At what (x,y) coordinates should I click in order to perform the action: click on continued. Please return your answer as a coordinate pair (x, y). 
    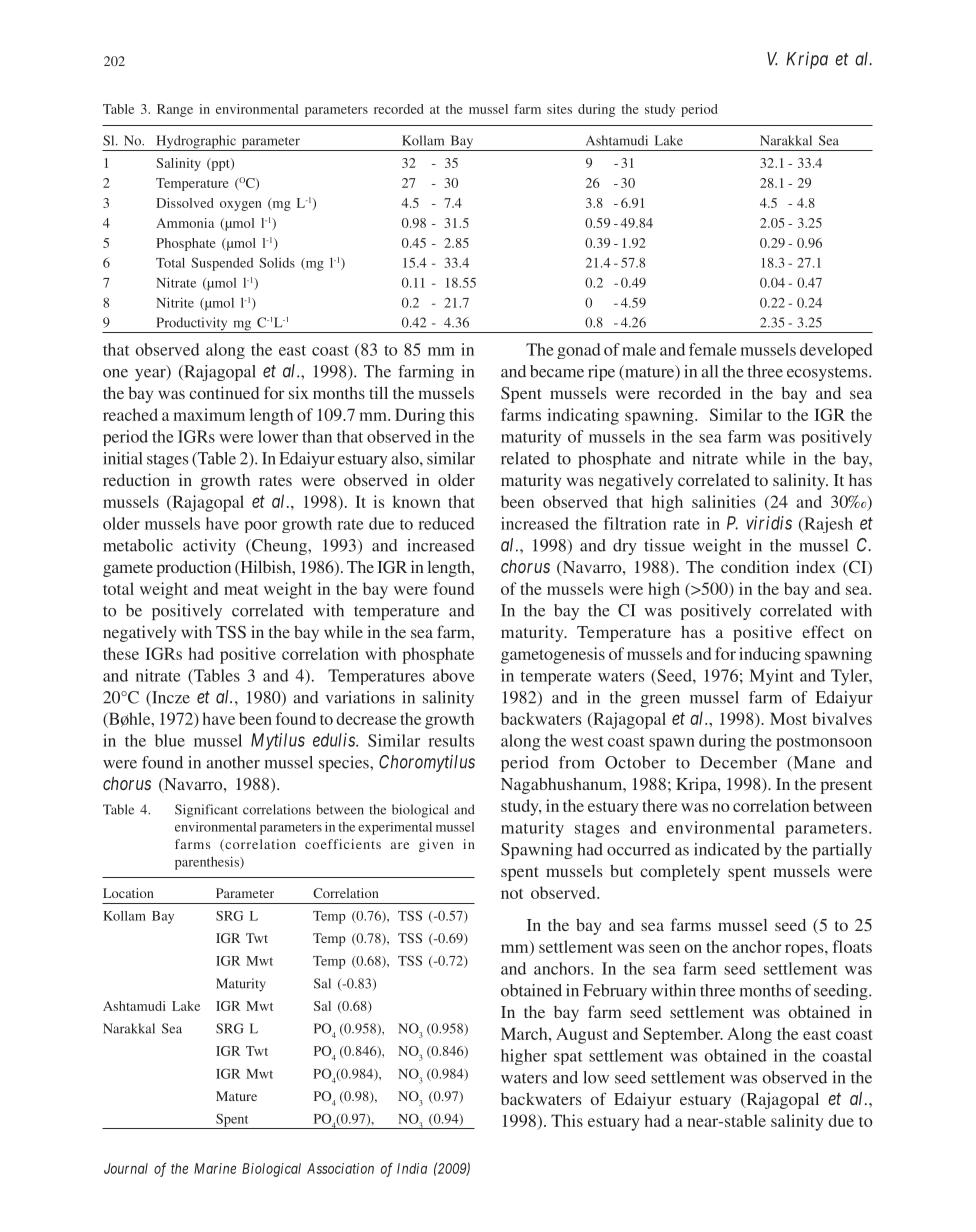
    Looking at the image, I should click on (224, 392).
